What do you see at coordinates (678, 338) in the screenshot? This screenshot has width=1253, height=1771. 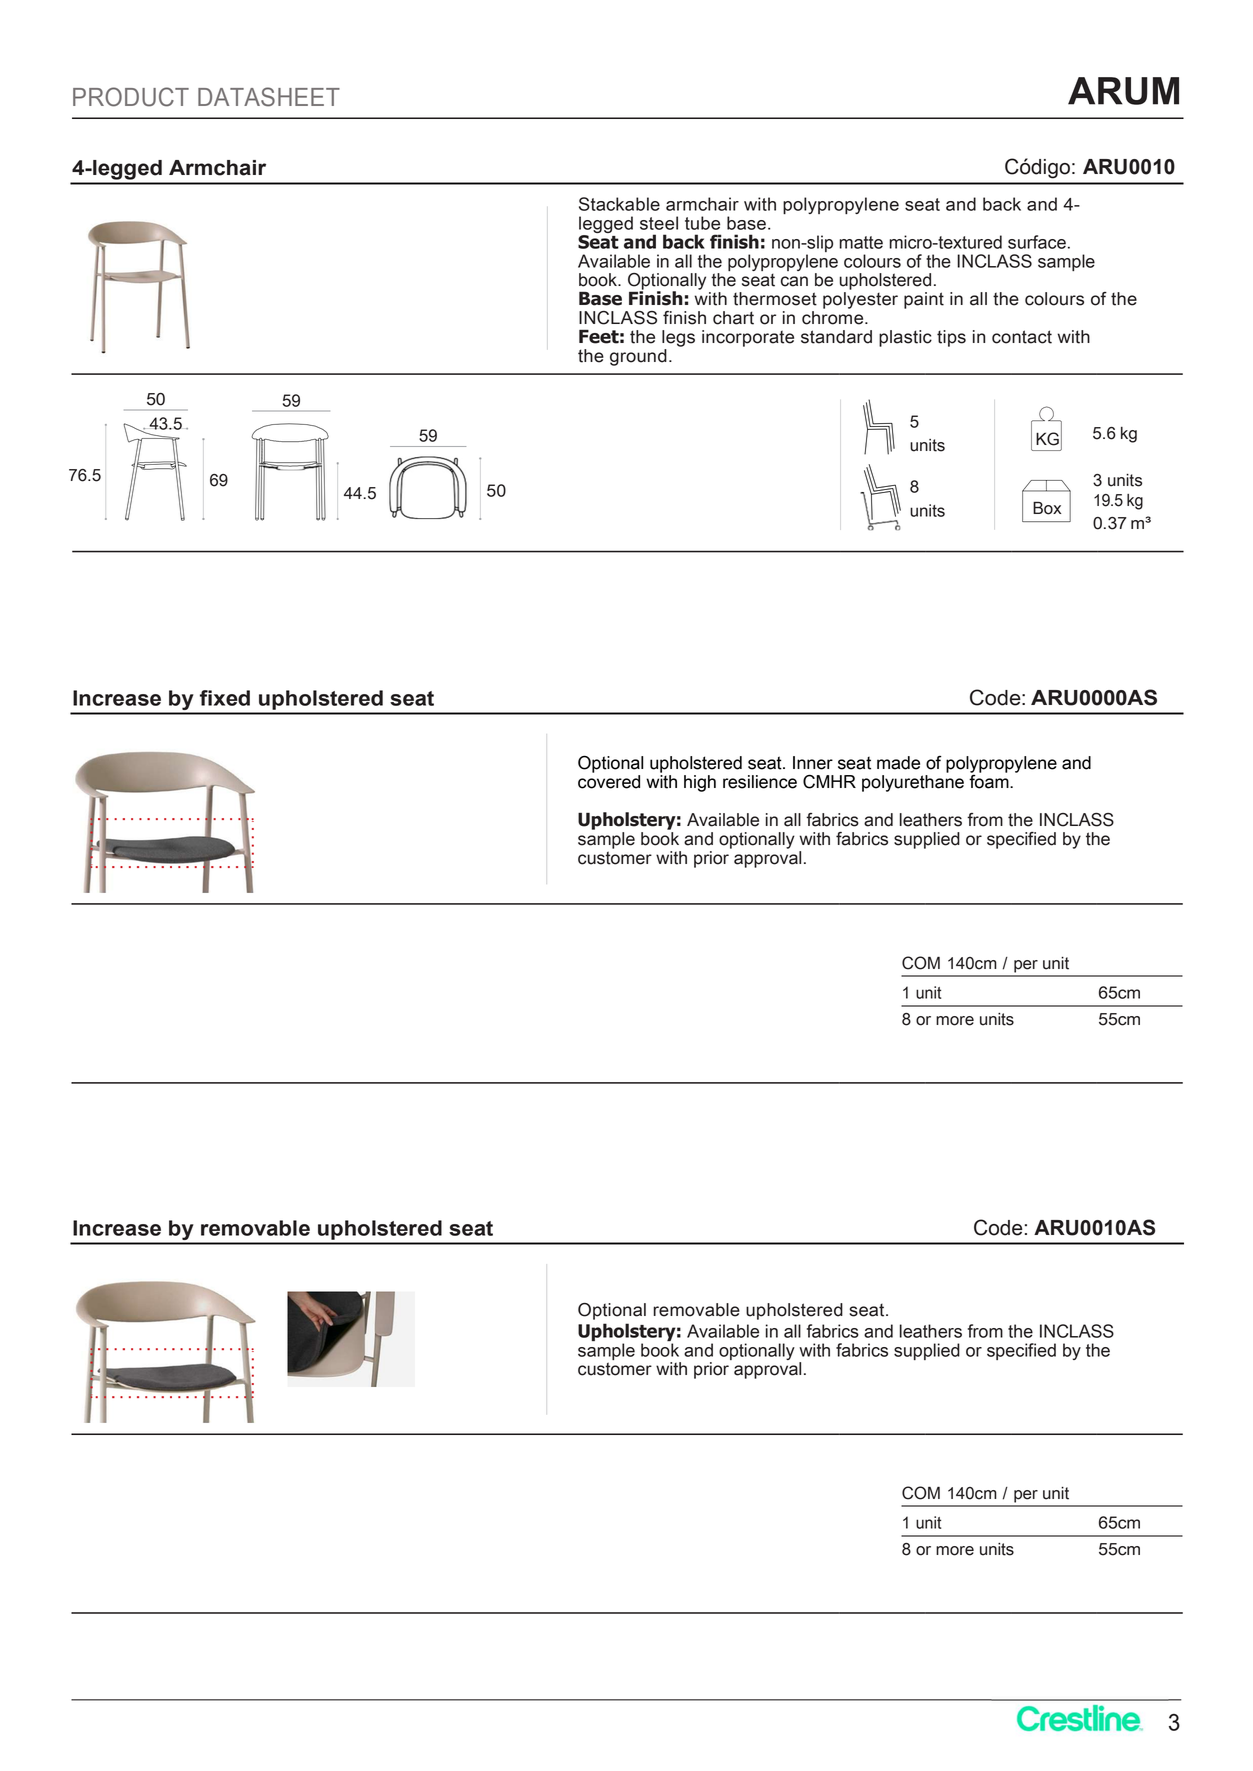 I see `legs` at bounding box center [678, 338].
